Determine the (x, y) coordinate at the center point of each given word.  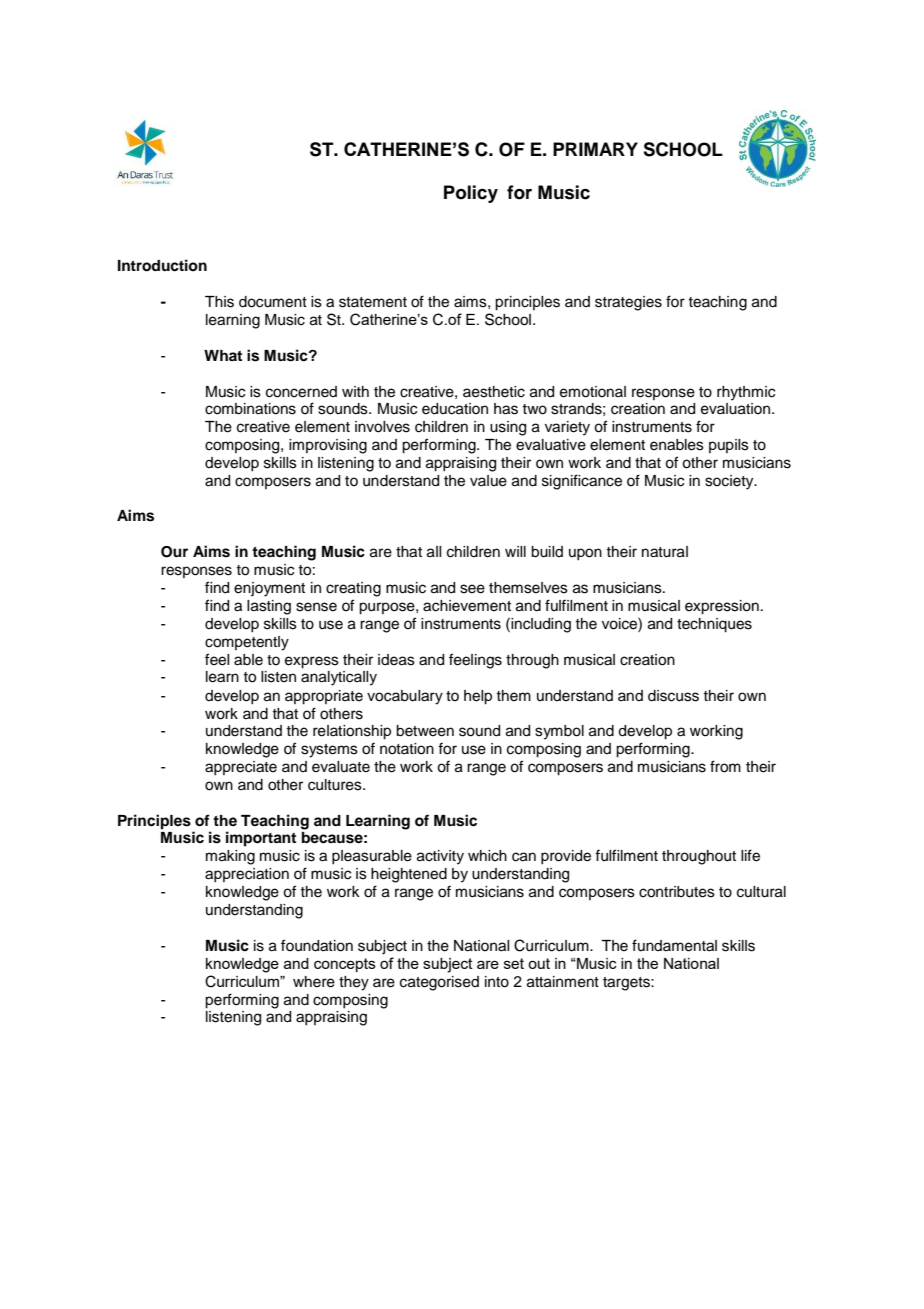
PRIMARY (595, 149)
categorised (439, 983)
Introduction (162, 265)
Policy (471, 194)
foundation (317, 945)
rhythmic (746, 393)
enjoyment (269, 589)
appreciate (241, 768)
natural (665, 552)
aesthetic (494, 392)
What (223, 355)
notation (407, 749)
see (472, 589)
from (725, 766)
